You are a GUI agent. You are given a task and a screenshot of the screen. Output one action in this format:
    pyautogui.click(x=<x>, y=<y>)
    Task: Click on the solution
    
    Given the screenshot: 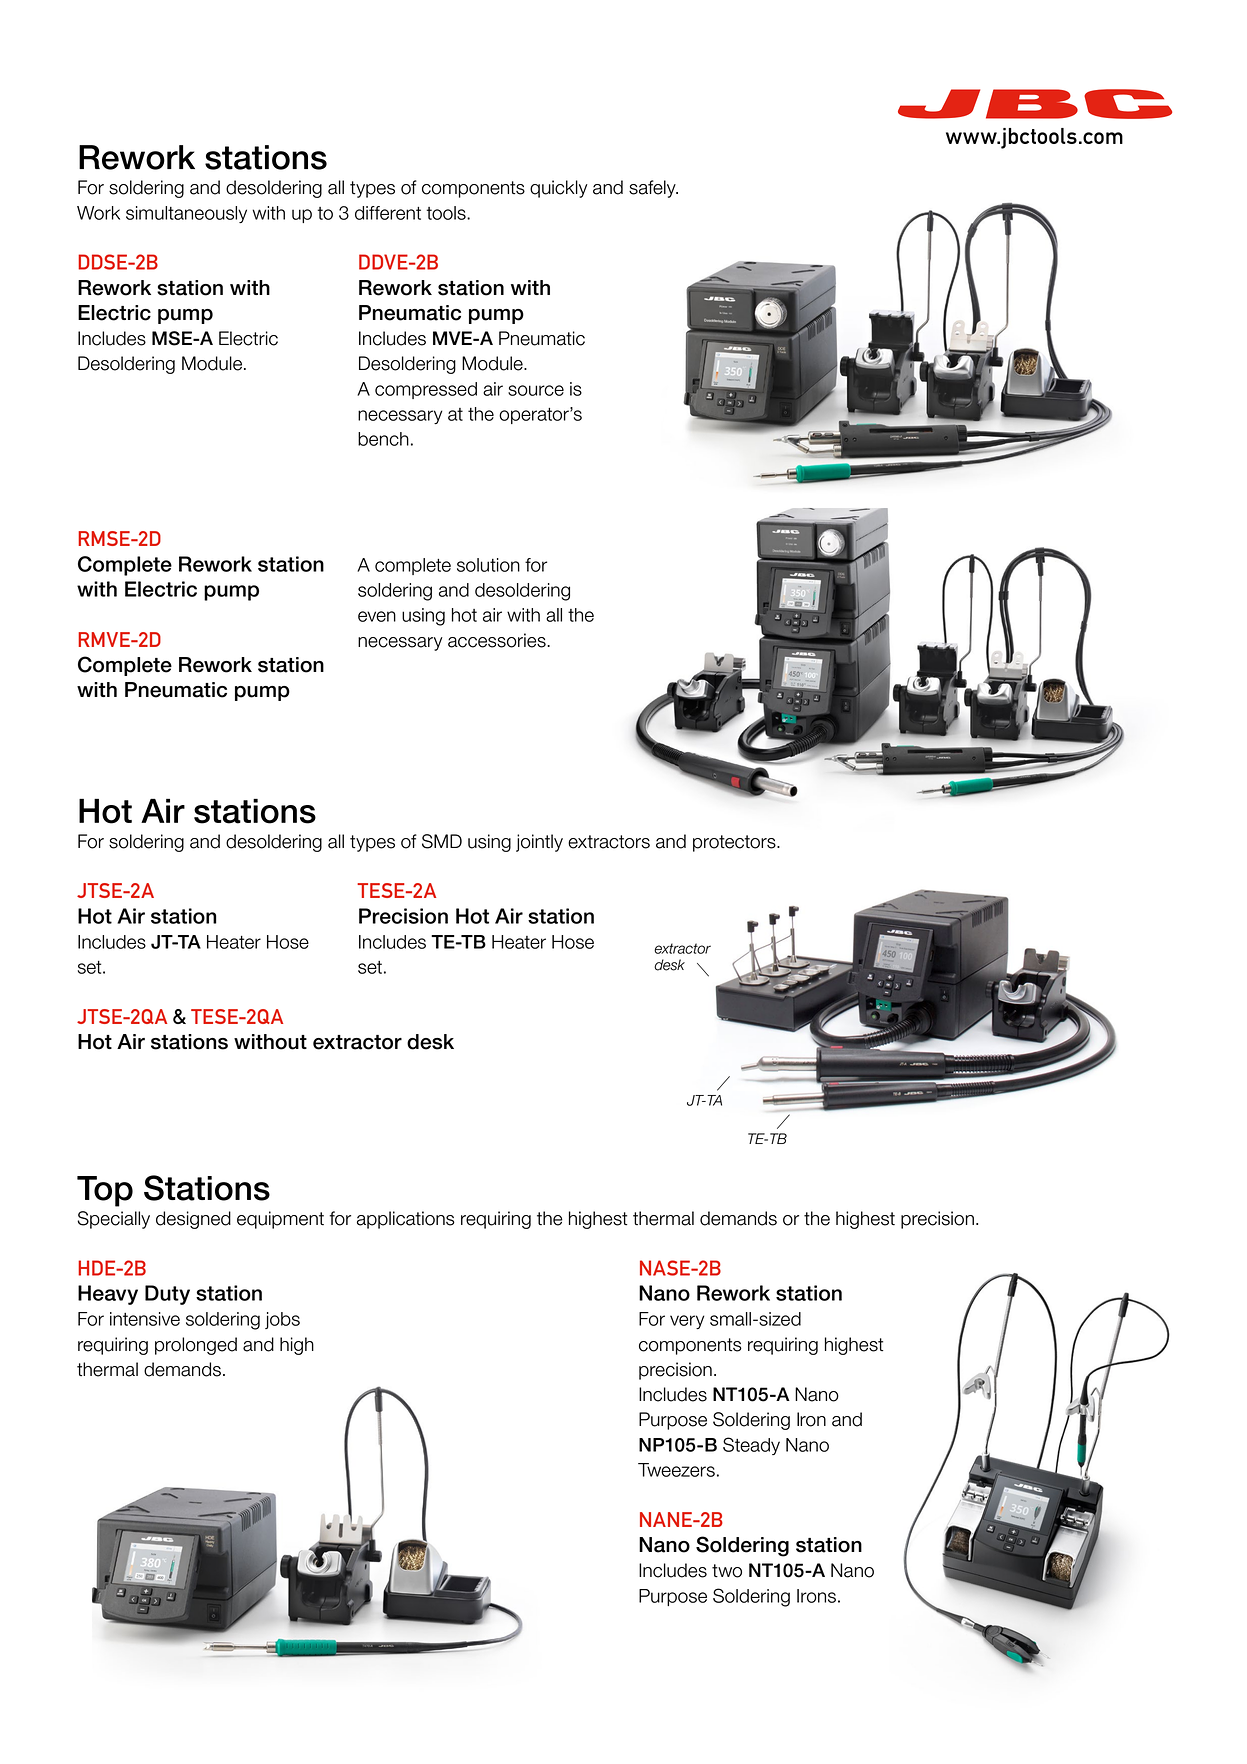 What is the action you would take?
    pyautogui.click(x=488, y=565)
